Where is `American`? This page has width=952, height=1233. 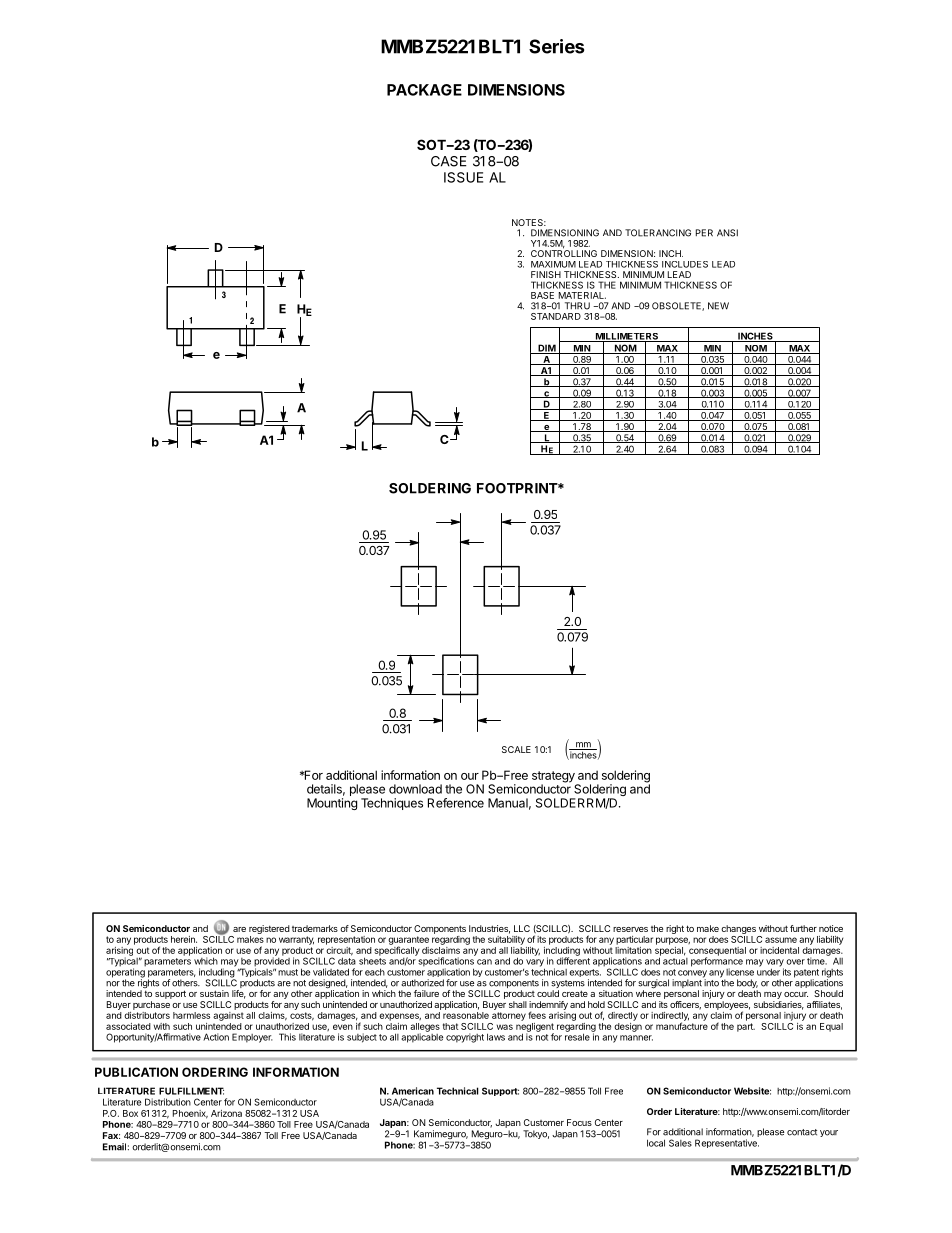 American is located at coordinates (413, 1091).
